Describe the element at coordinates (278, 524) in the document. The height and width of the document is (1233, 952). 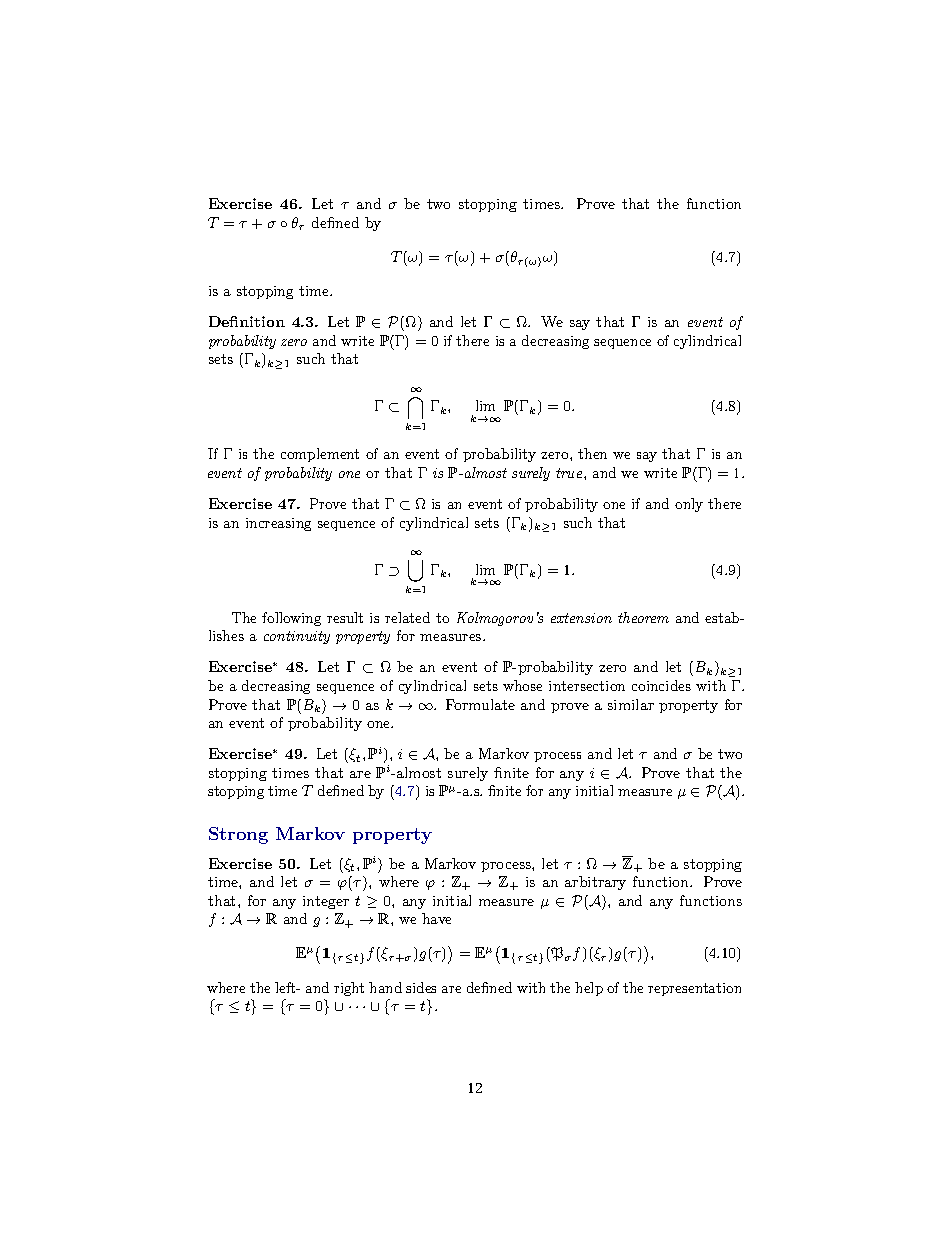
I see `increasing` at that location.
